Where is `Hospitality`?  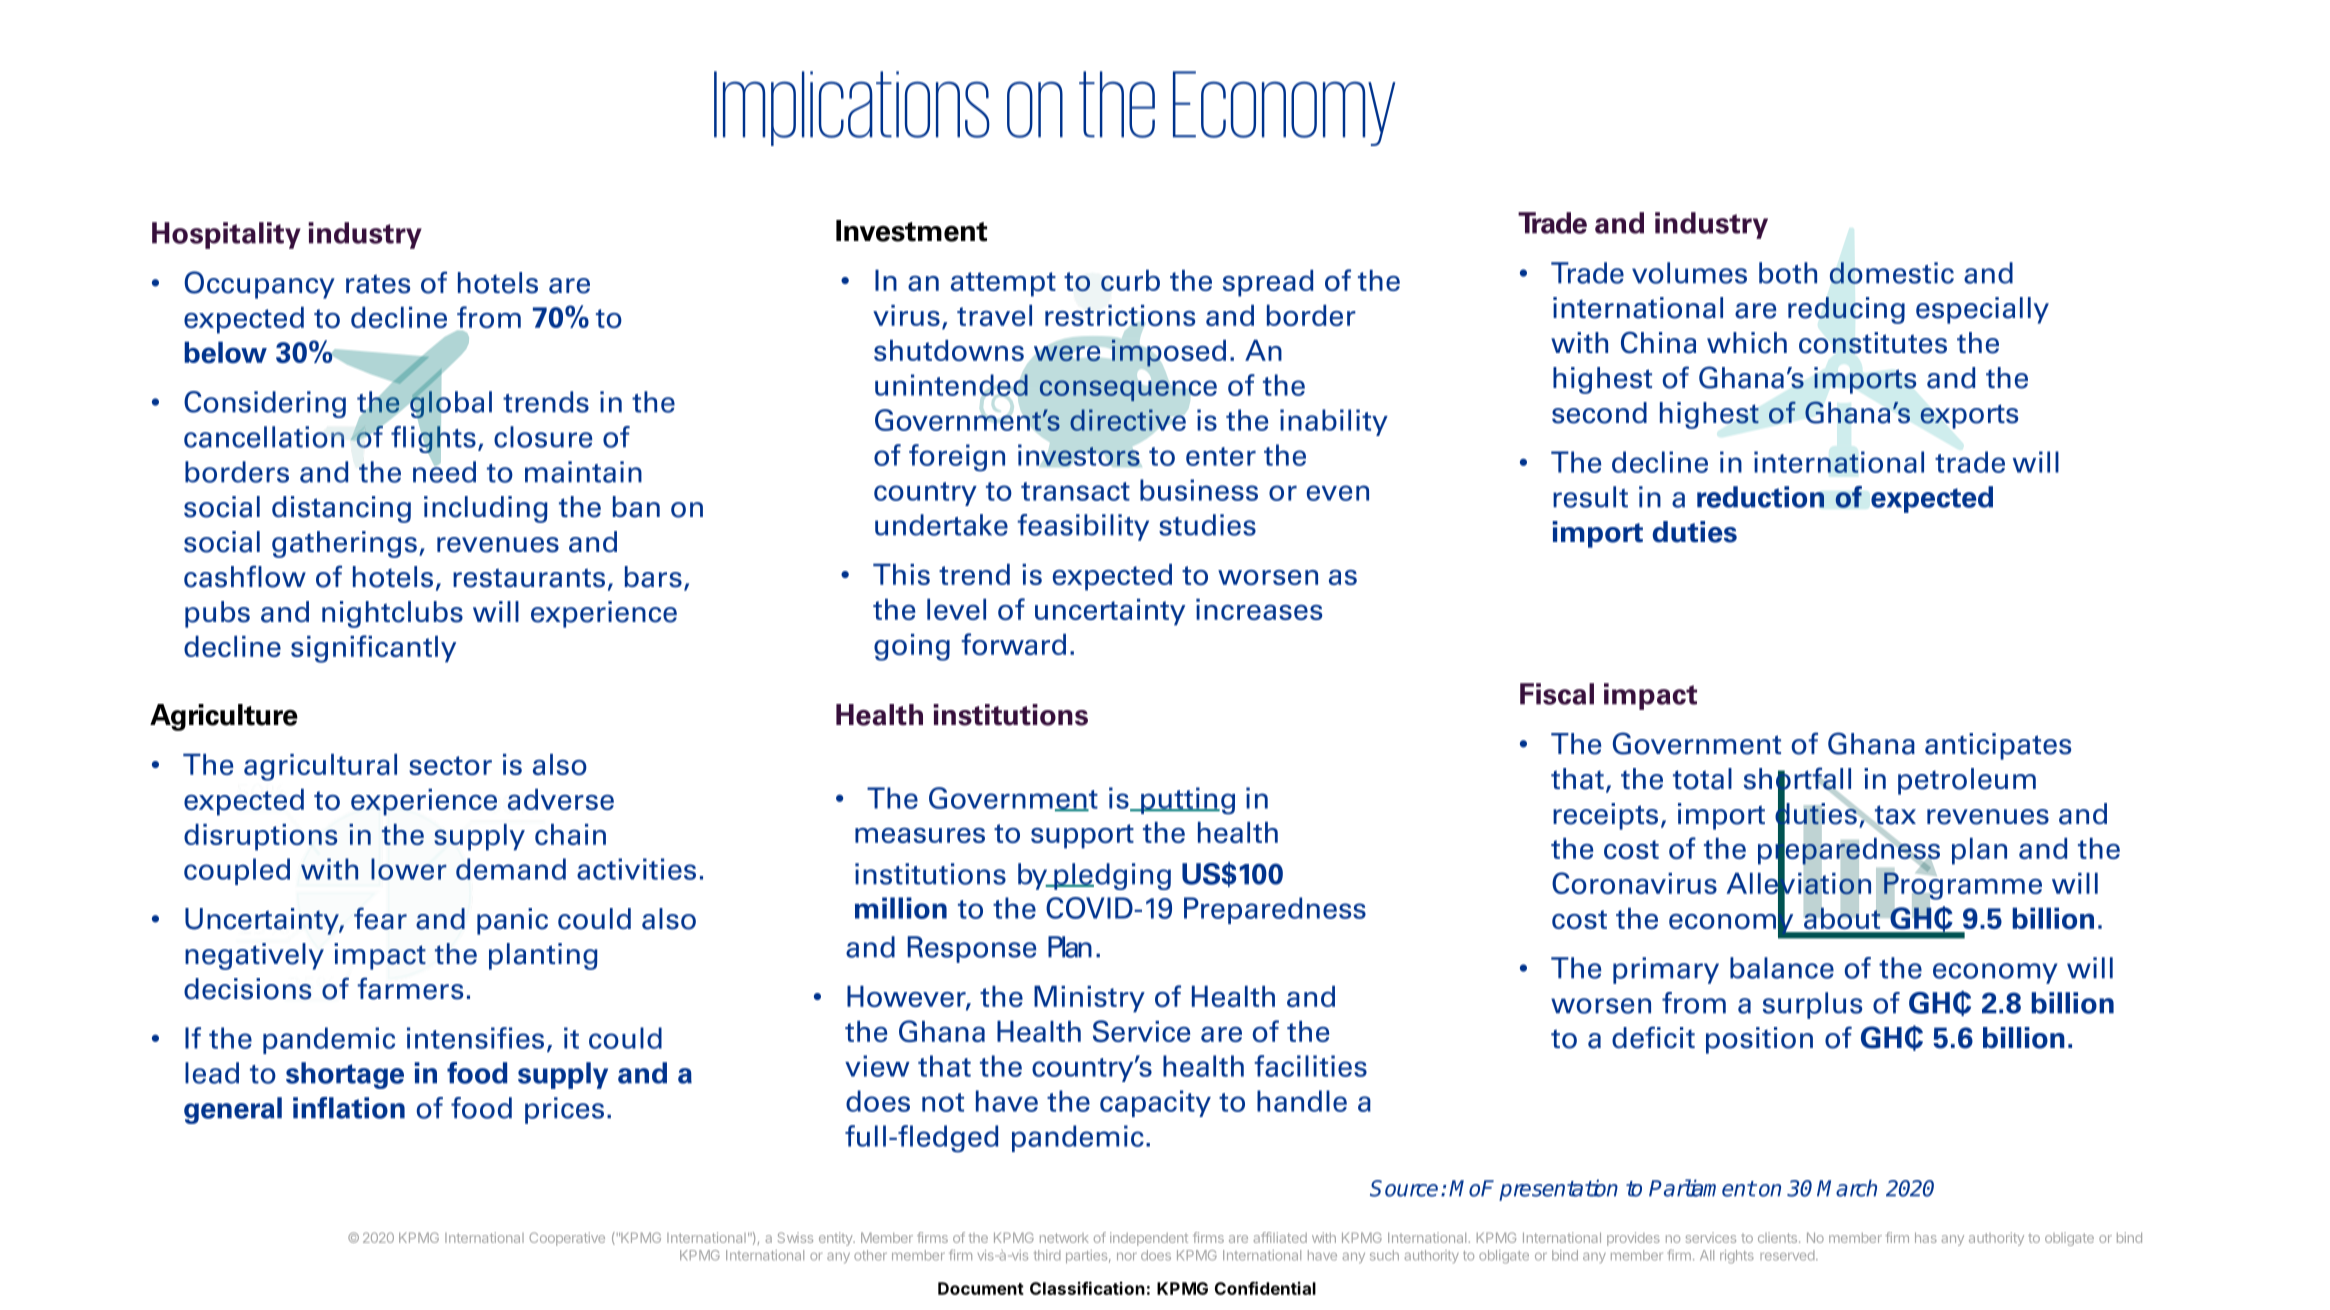
Hospitality is located at coordinates (226, 235).
